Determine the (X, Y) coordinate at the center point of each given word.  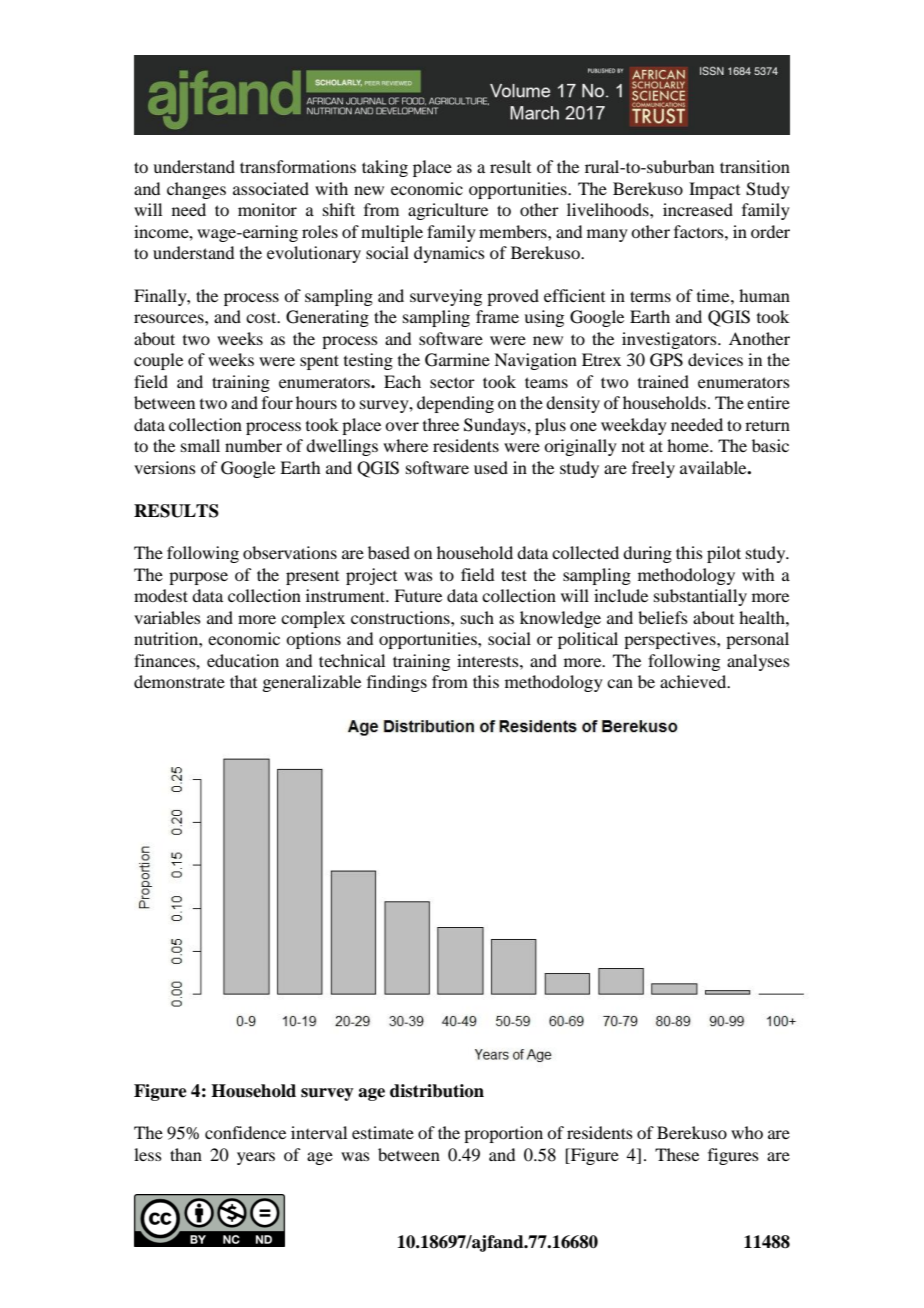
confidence (245, 1132)
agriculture (448, 211)
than (186, 1154)
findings (397, 683)
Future (418, 595)
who (747, 1132)
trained (663, 381)
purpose (198, 578)
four (277, 402)
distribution (437, 1091)
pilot (724, 554)
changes (196, 190)
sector (452, 382)
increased (698, 209)
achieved (694, 681)
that (243, 681)
